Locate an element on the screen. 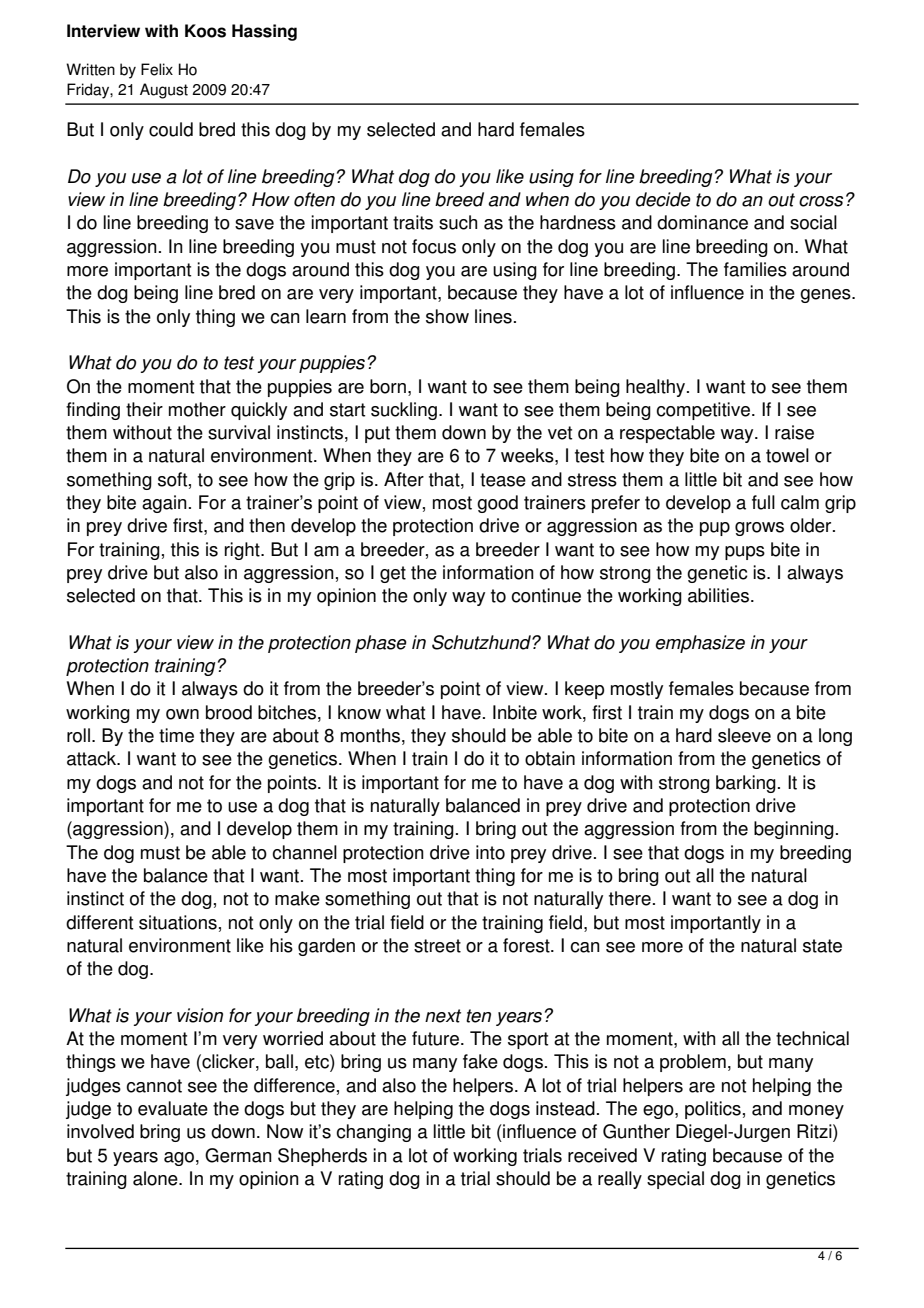 This screenshot has height=1308, width=924. their is located at coordinates (144, 409).
